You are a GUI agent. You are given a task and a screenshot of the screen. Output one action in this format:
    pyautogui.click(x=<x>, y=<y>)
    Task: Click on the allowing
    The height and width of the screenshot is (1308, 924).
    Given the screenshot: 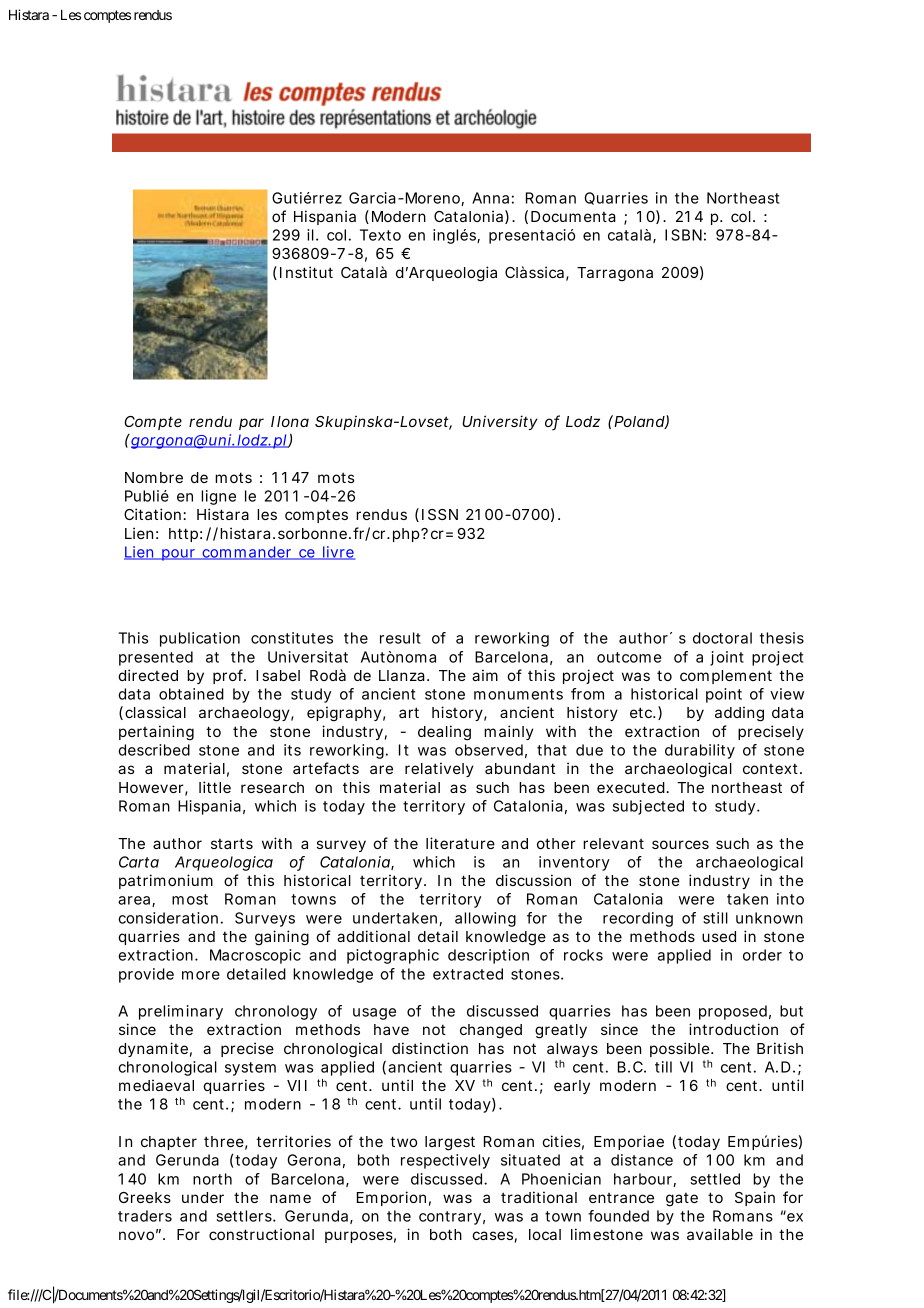 What is the action you would take?
    pyautogui.click(x=485, y=919)
